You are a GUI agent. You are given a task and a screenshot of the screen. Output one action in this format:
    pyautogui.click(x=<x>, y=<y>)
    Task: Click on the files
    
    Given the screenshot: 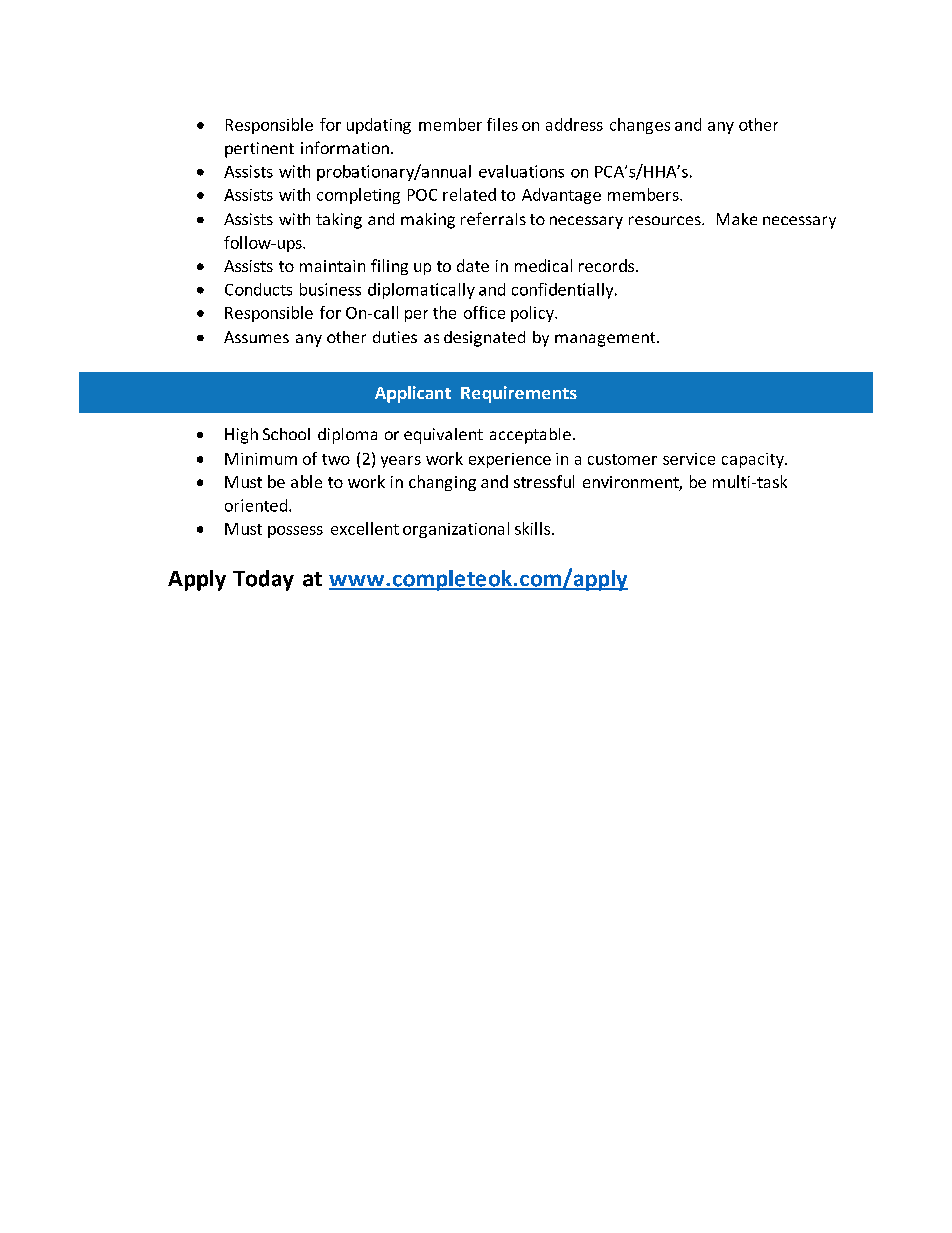 What is the action you would take?
    pyautogui.click(x=502, y=124)
